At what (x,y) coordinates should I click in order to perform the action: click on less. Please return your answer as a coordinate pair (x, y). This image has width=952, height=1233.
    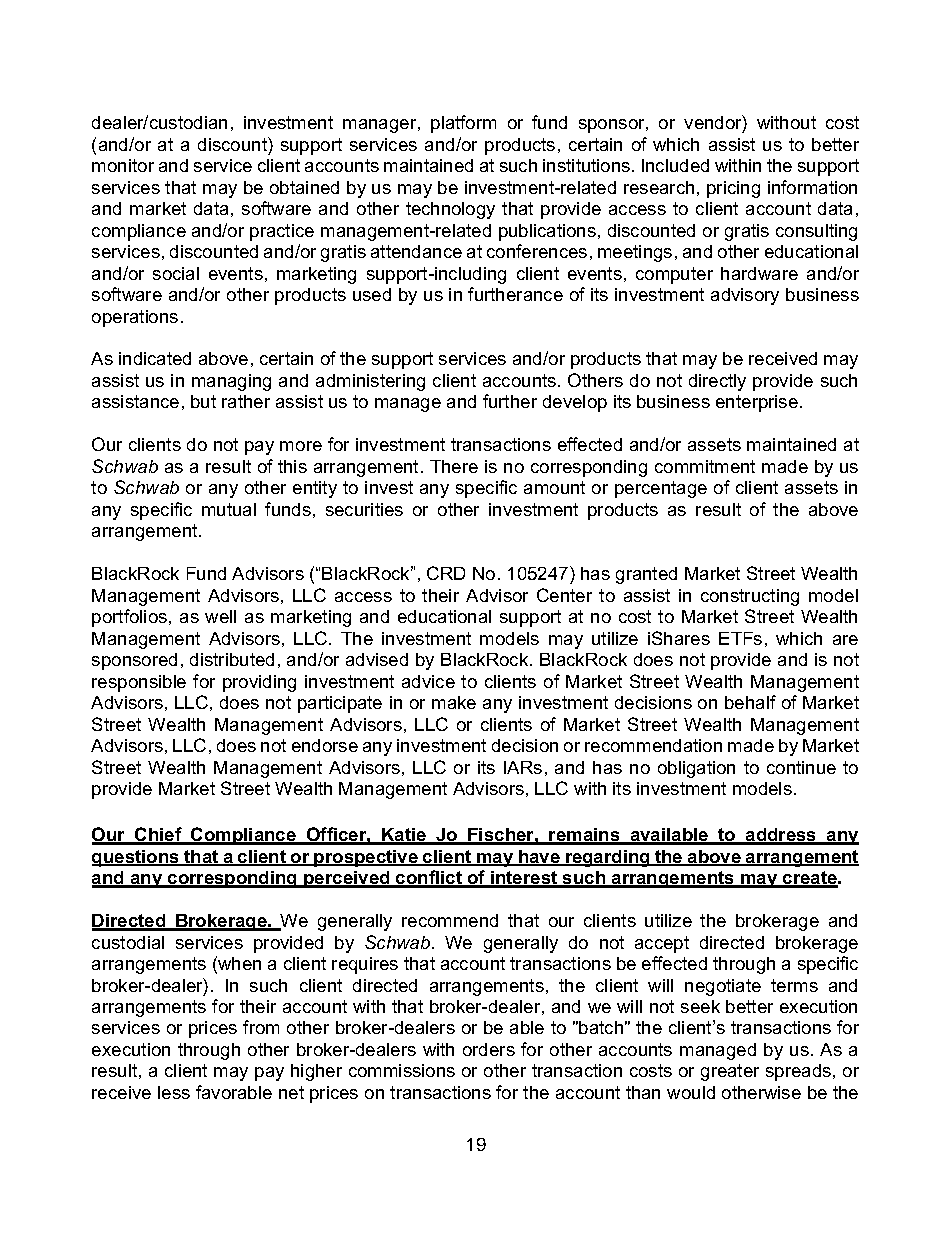
    Looking at the image, I should click on (174, 1092).
